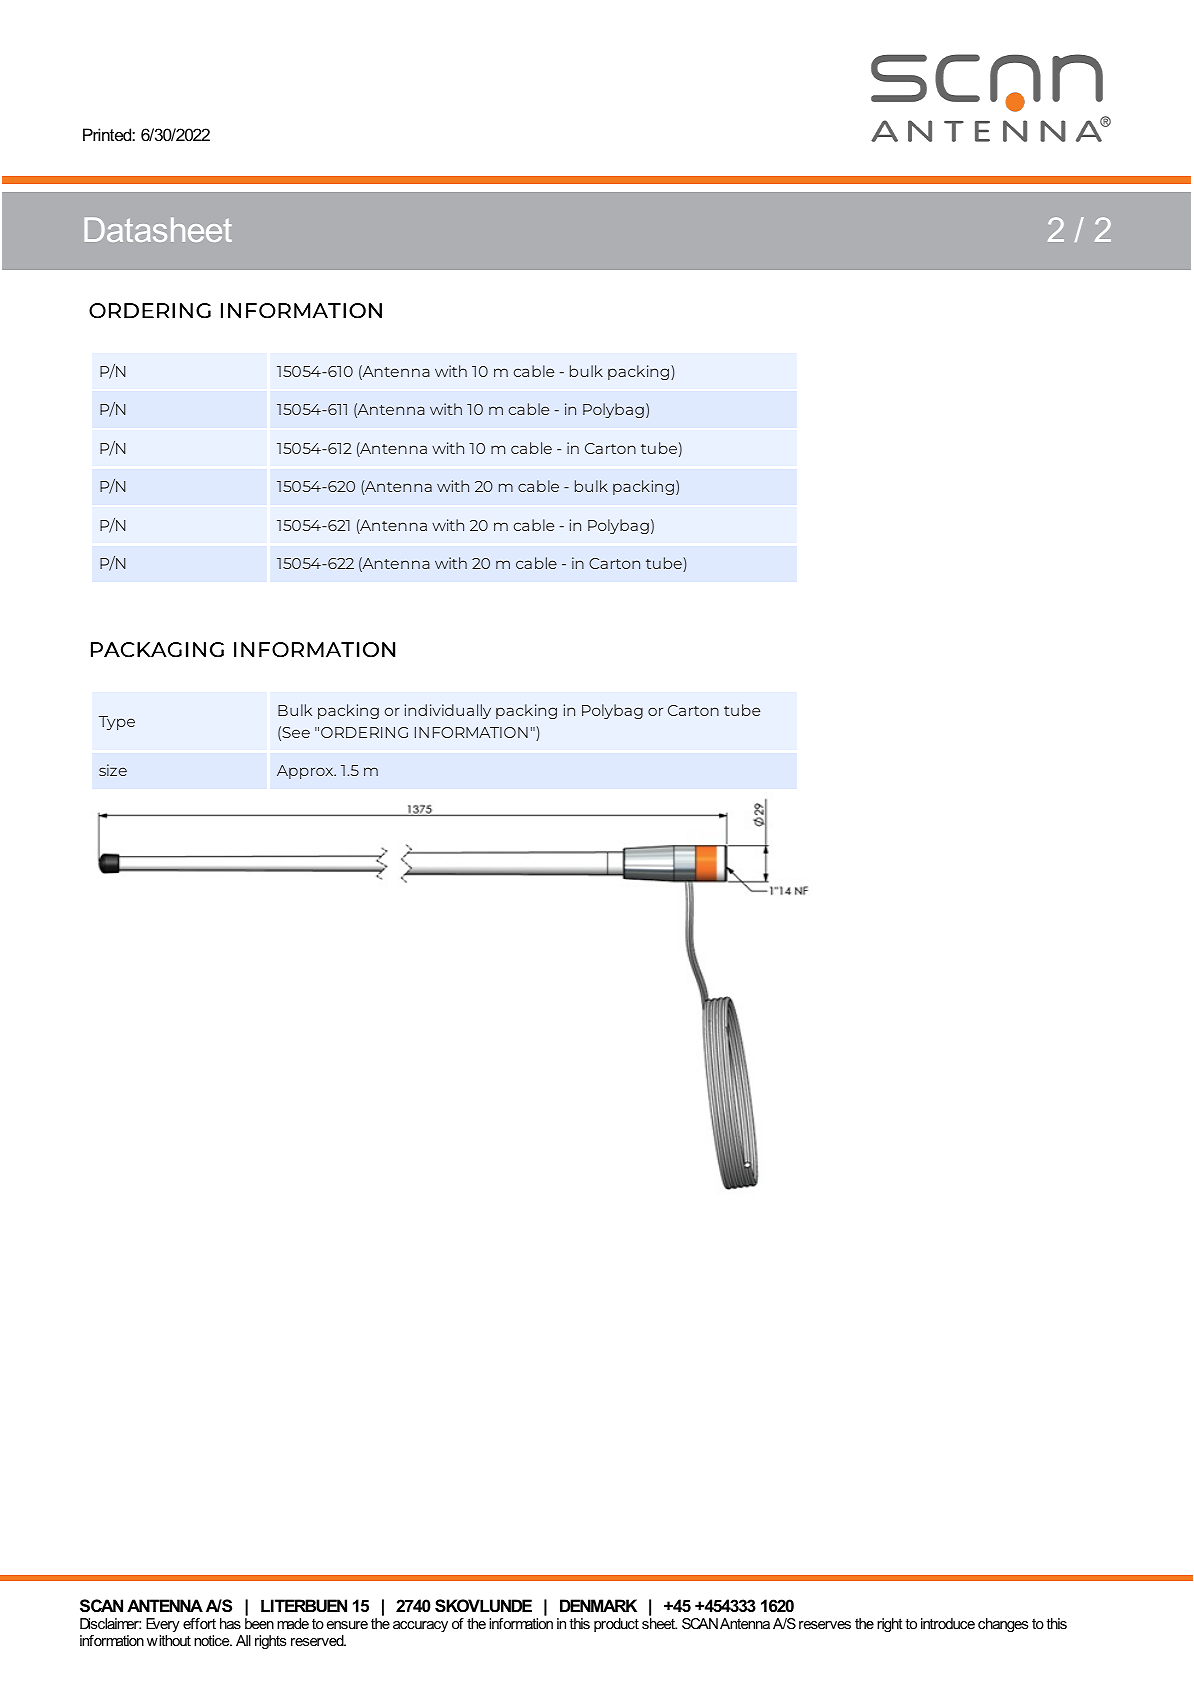 This screenshot has width=1194, height=1689. Describe the element at coordinates (598, 1605) in the screenshot. I see `DENMARK` at that location.
